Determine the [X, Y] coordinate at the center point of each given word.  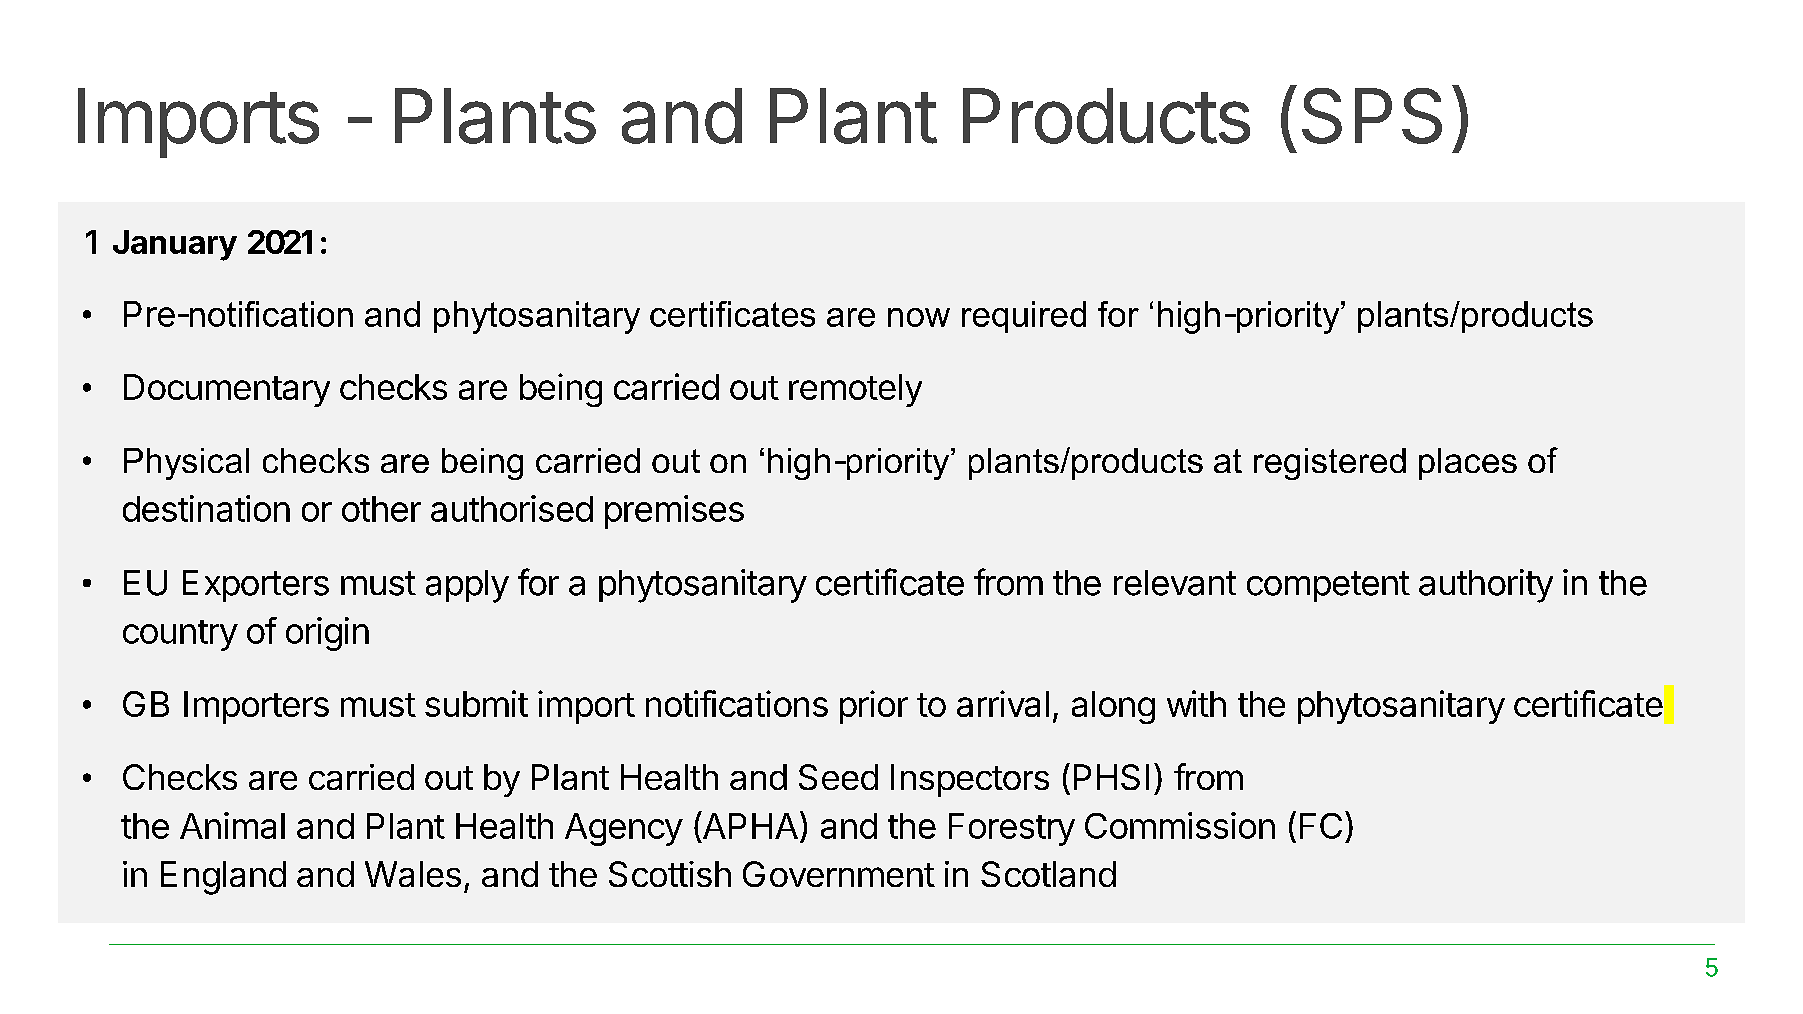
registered [1330, 464]
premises [674, 512]
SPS [1372, 116]
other [381, 509]
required [1024, 317]
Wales [413, 874]
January [175, 245]
